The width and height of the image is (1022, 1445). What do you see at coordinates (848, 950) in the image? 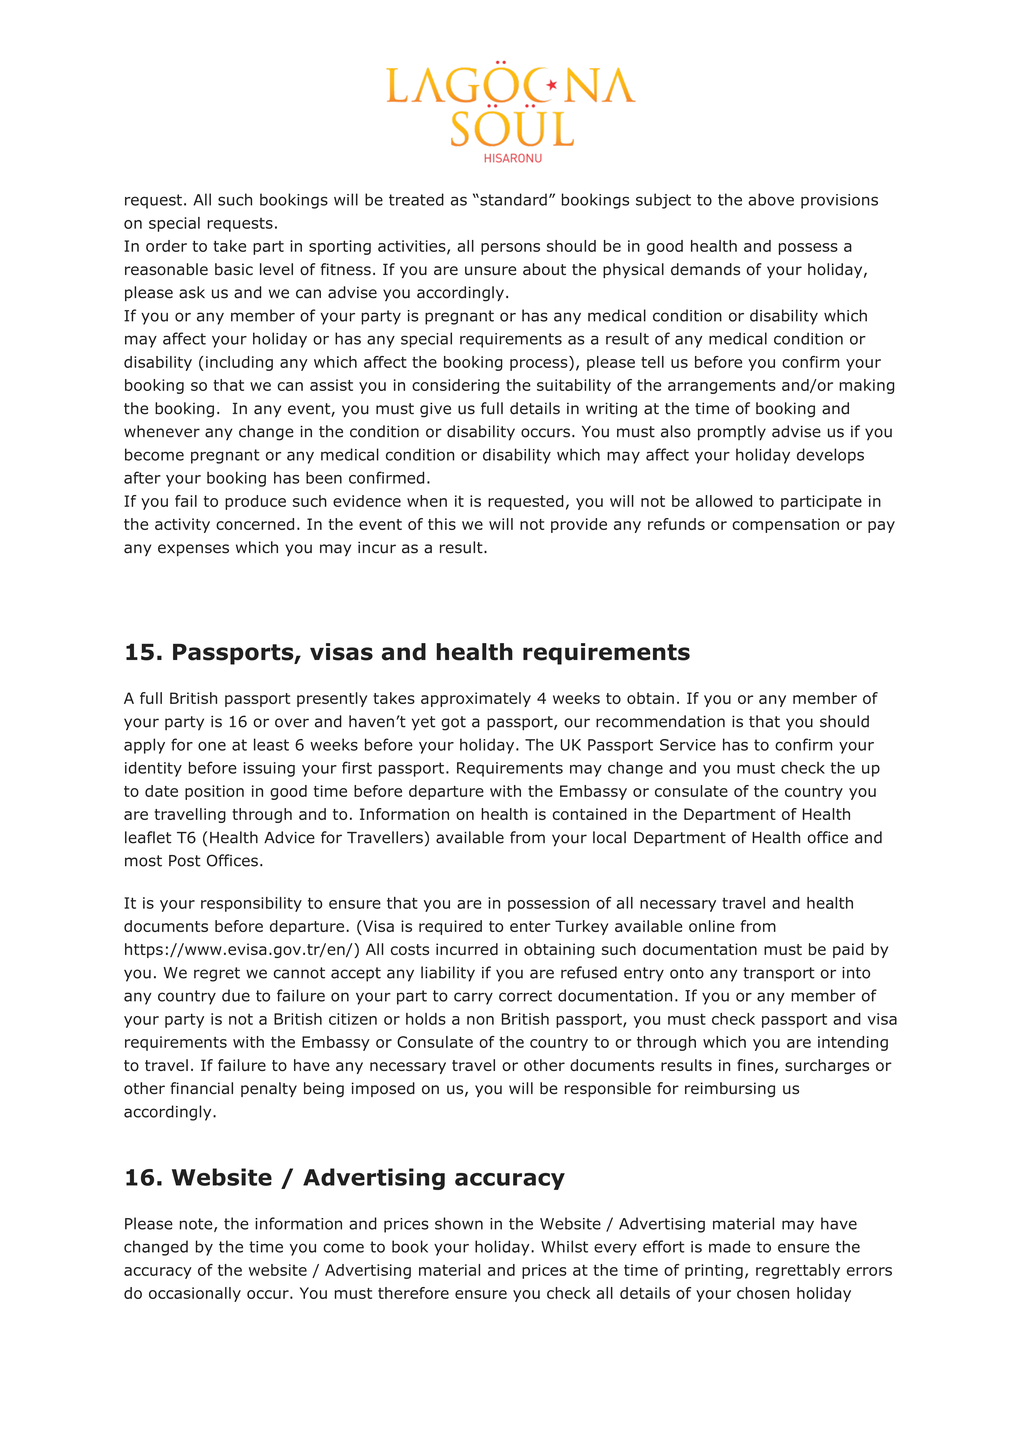
I see `paid` at bounding box center [848, 950].
